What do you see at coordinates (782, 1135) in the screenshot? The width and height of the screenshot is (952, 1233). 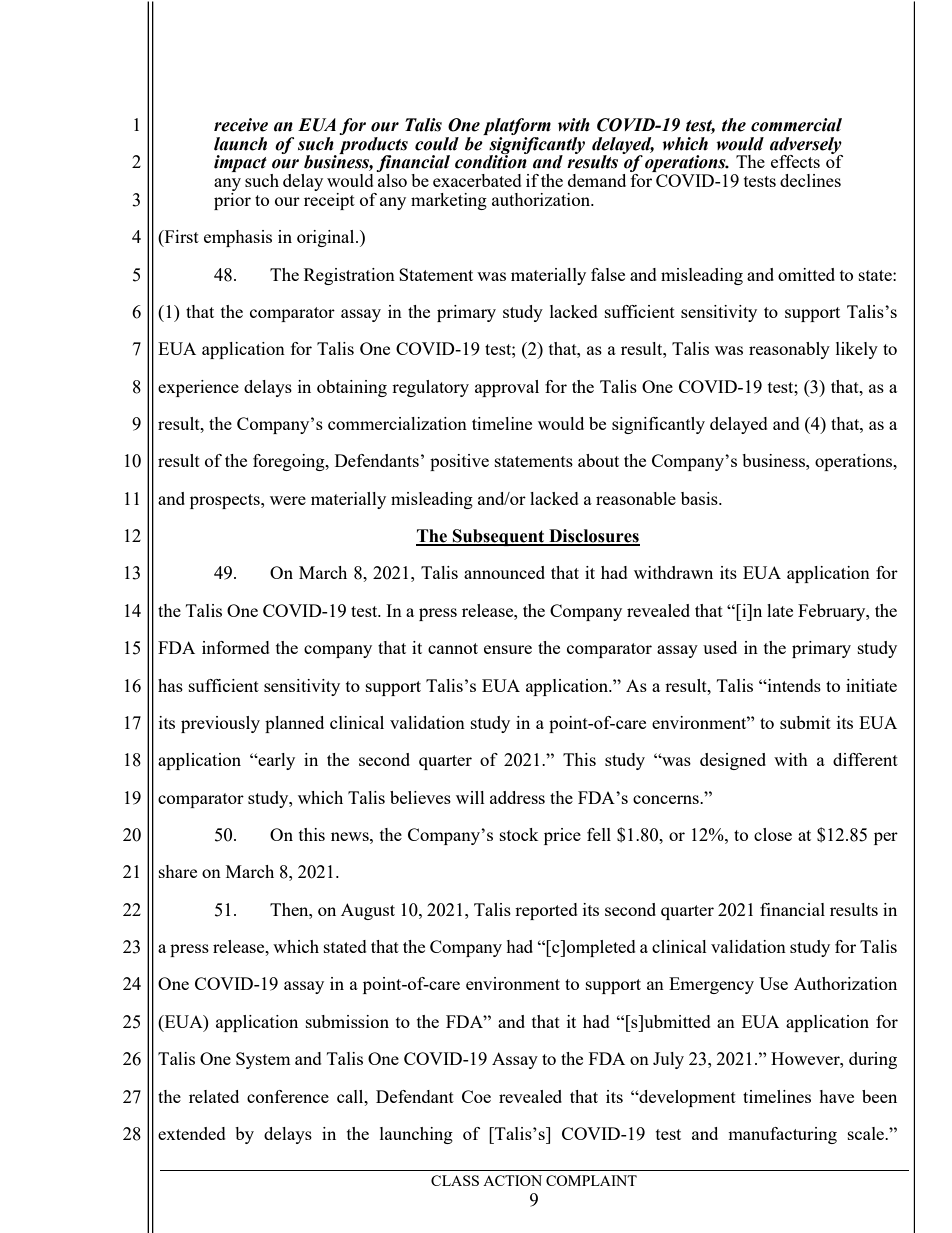 I see `manufacturing` at bounding box center [782, 1135].
